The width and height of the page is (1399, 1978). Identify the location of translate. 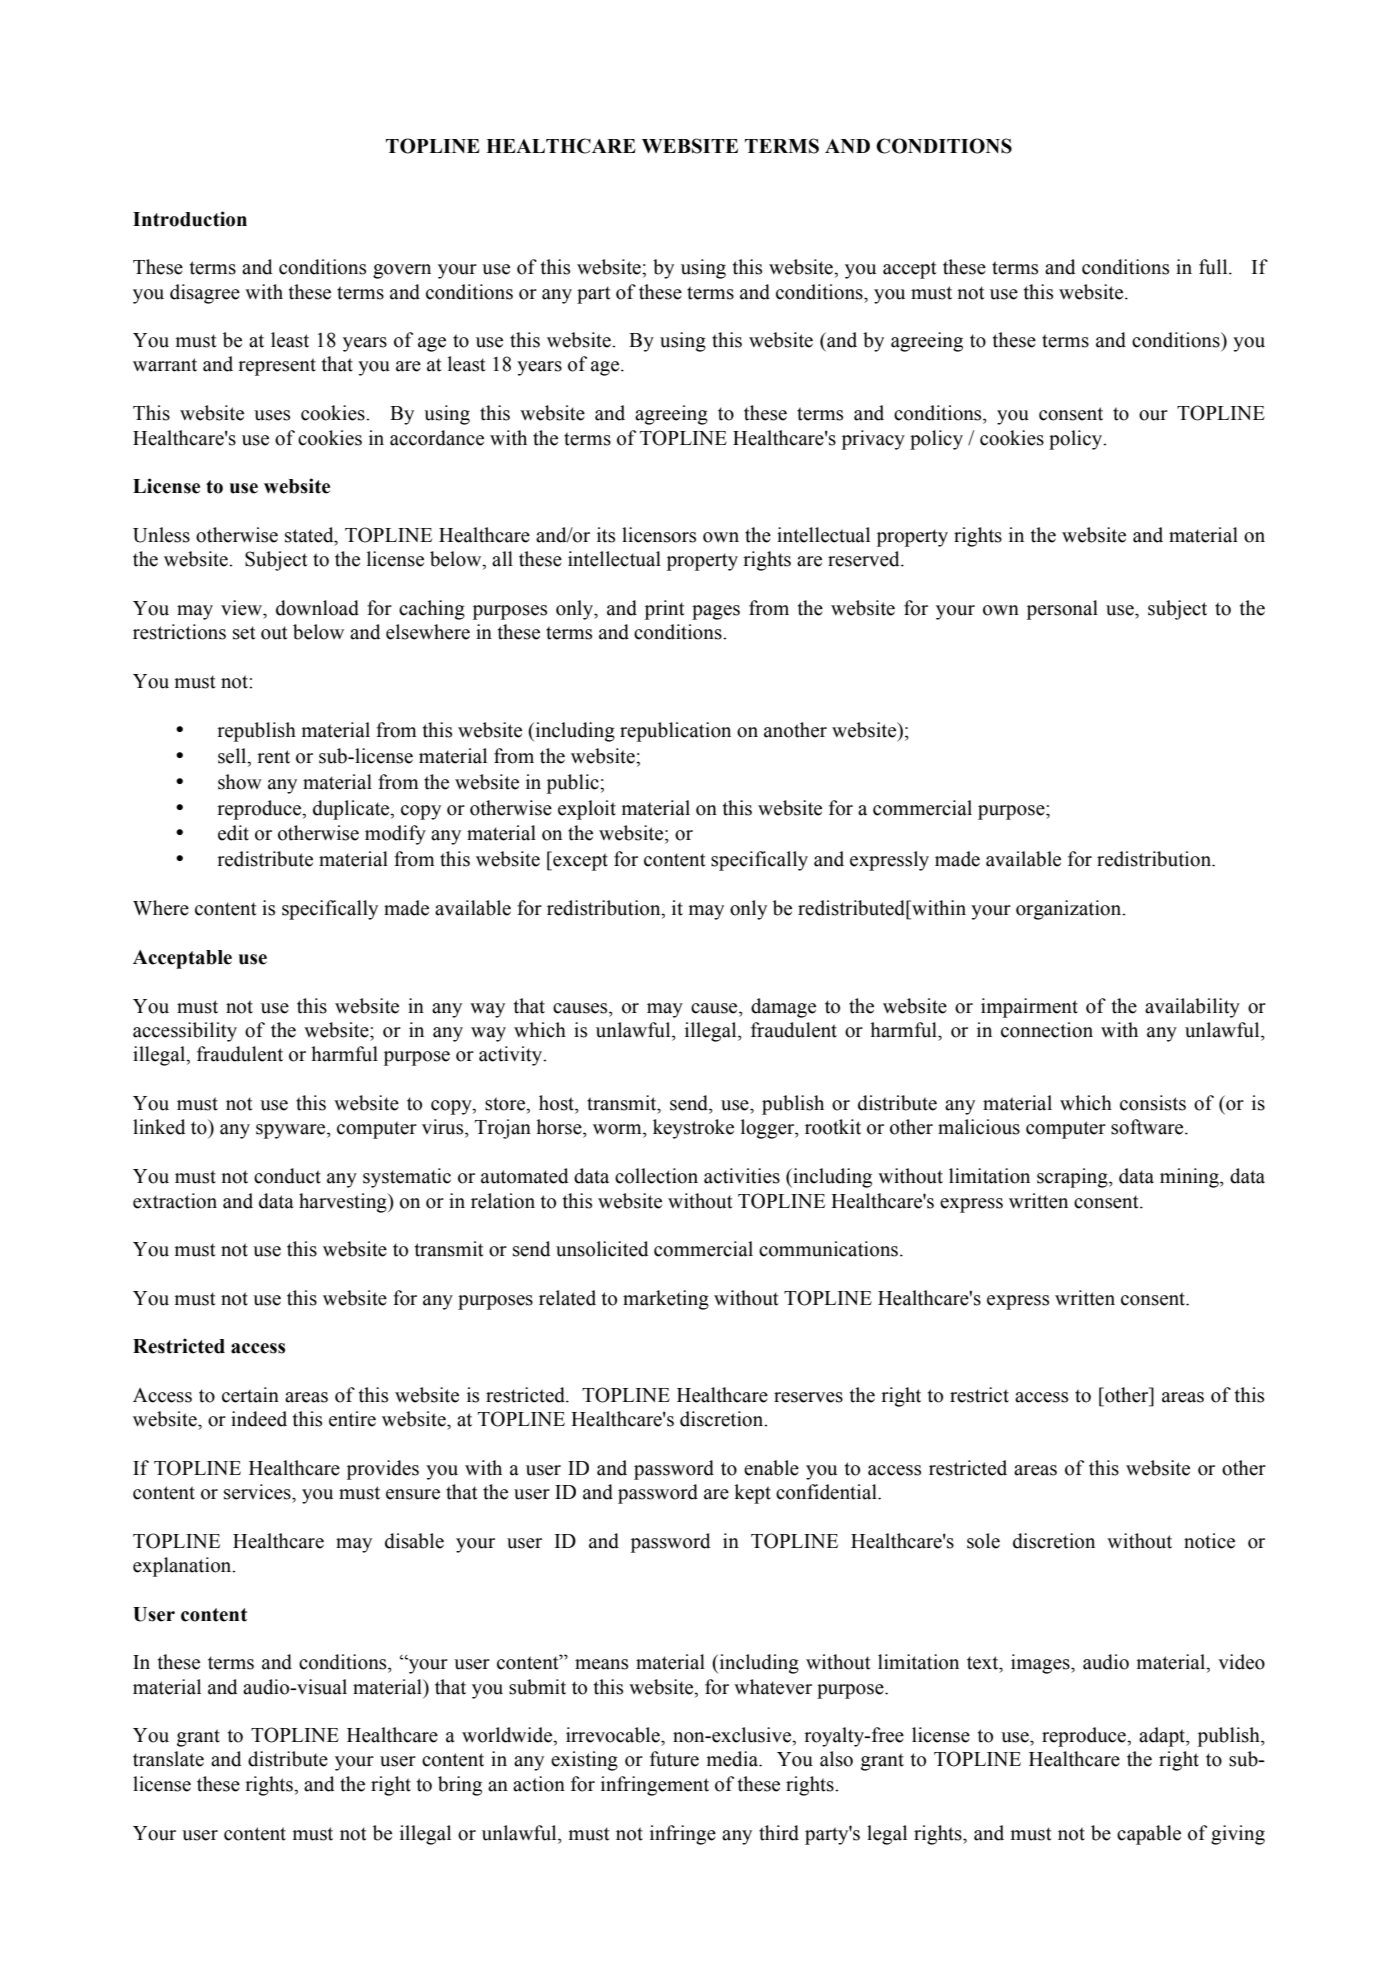
(168, 1759).
